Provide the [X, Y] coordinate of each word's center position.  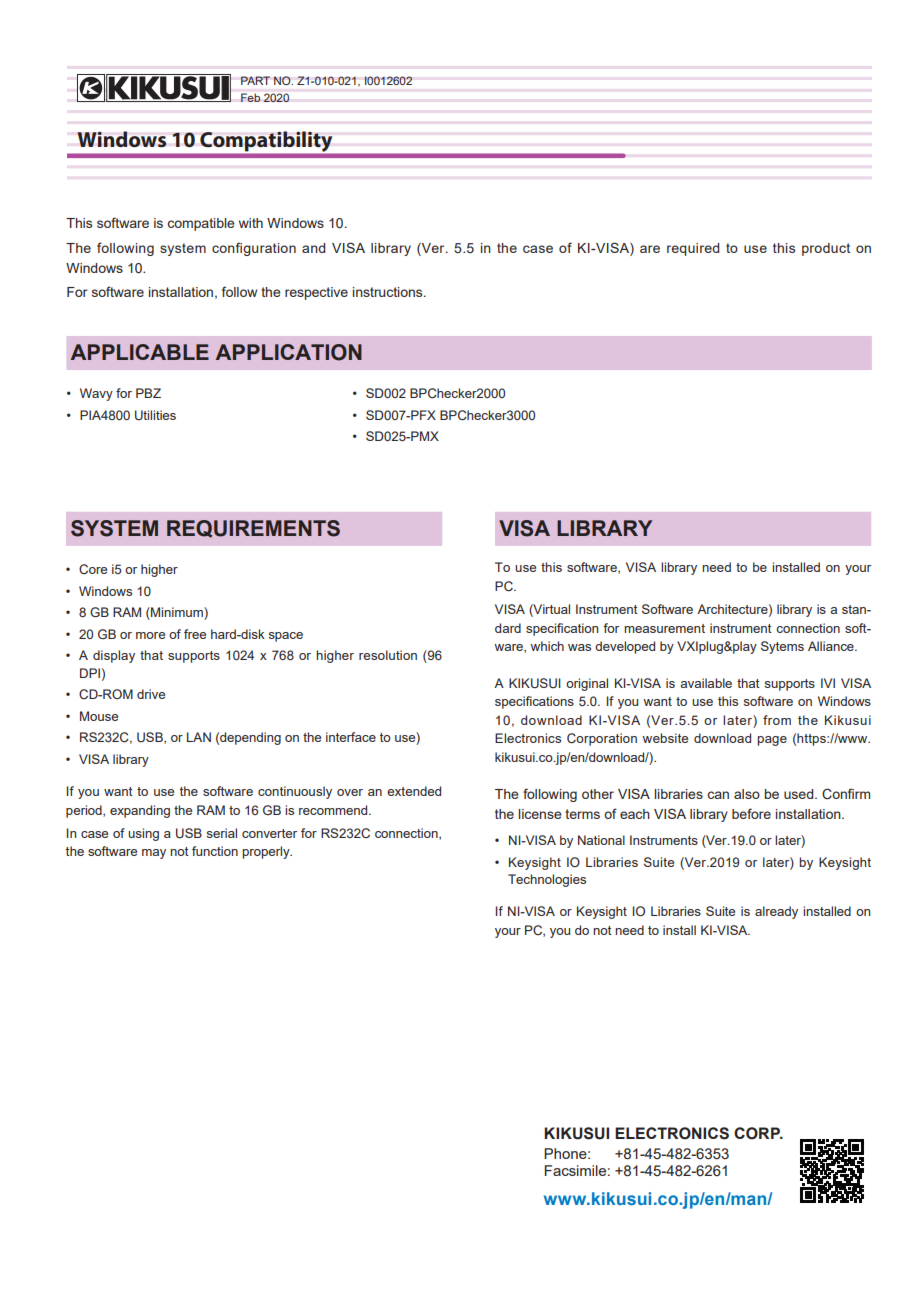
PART [255, 80]
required [693, 249]
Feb [250, 97]
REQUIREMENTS [253, 529]
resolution [388, 655]
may [154, 854]
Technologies [547, 880]
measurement [664, 628]
